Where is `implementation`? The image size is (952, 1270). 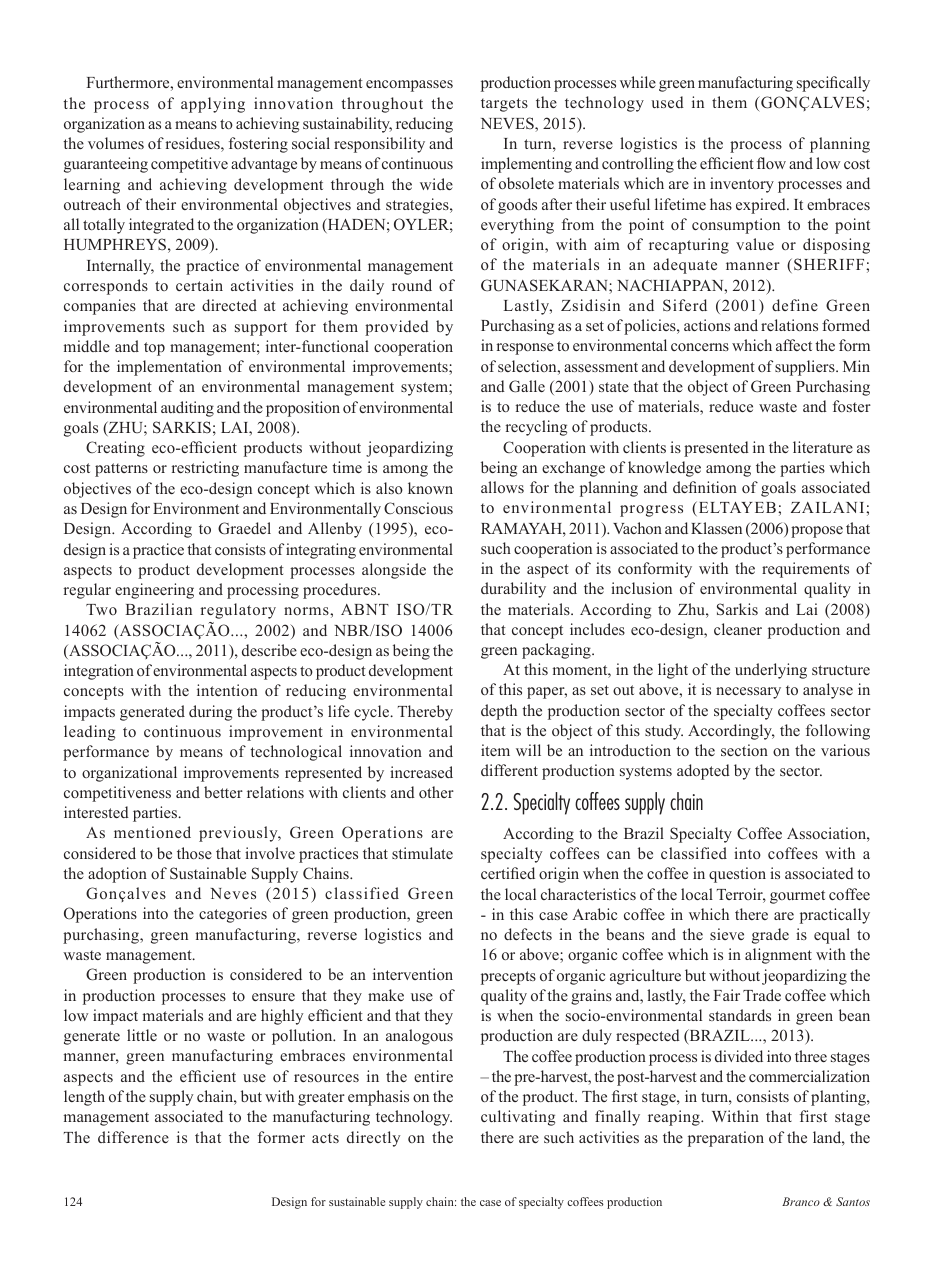 implementation is located at coordinates (169, 368).
